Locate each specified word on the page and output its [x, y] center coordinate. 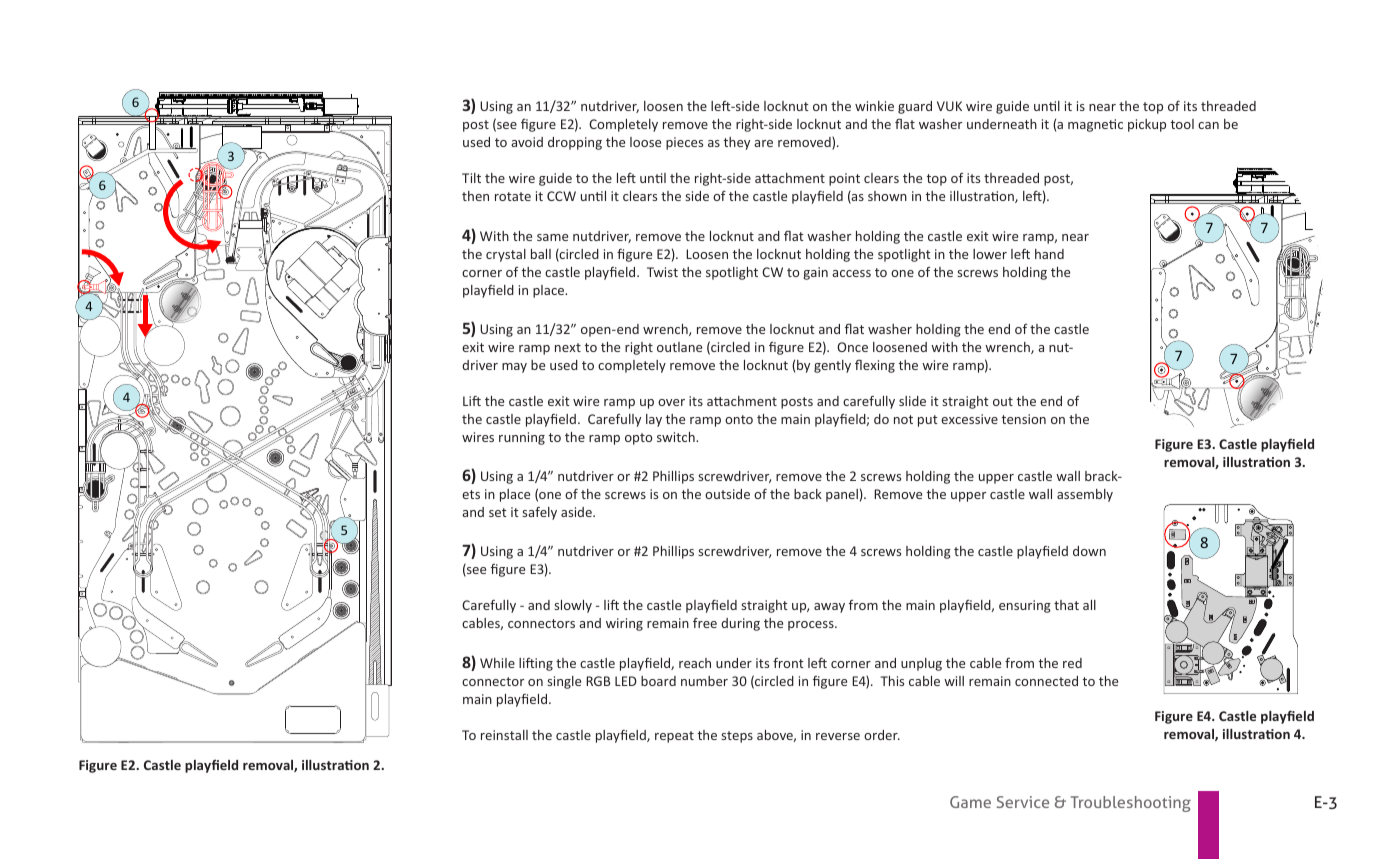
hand [1049, 254]
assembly [1085, 495]
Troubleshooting [1131, 804]
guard [915, 107]
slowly [573, 606]
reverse [838, 736]
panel [842, 495]
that [1066, 605]
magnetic [1095, 125]
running [522, 438]
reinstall [504, 735]
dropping [575, 143]
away [829, 608]
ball [541, 254]
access [851, 273]
